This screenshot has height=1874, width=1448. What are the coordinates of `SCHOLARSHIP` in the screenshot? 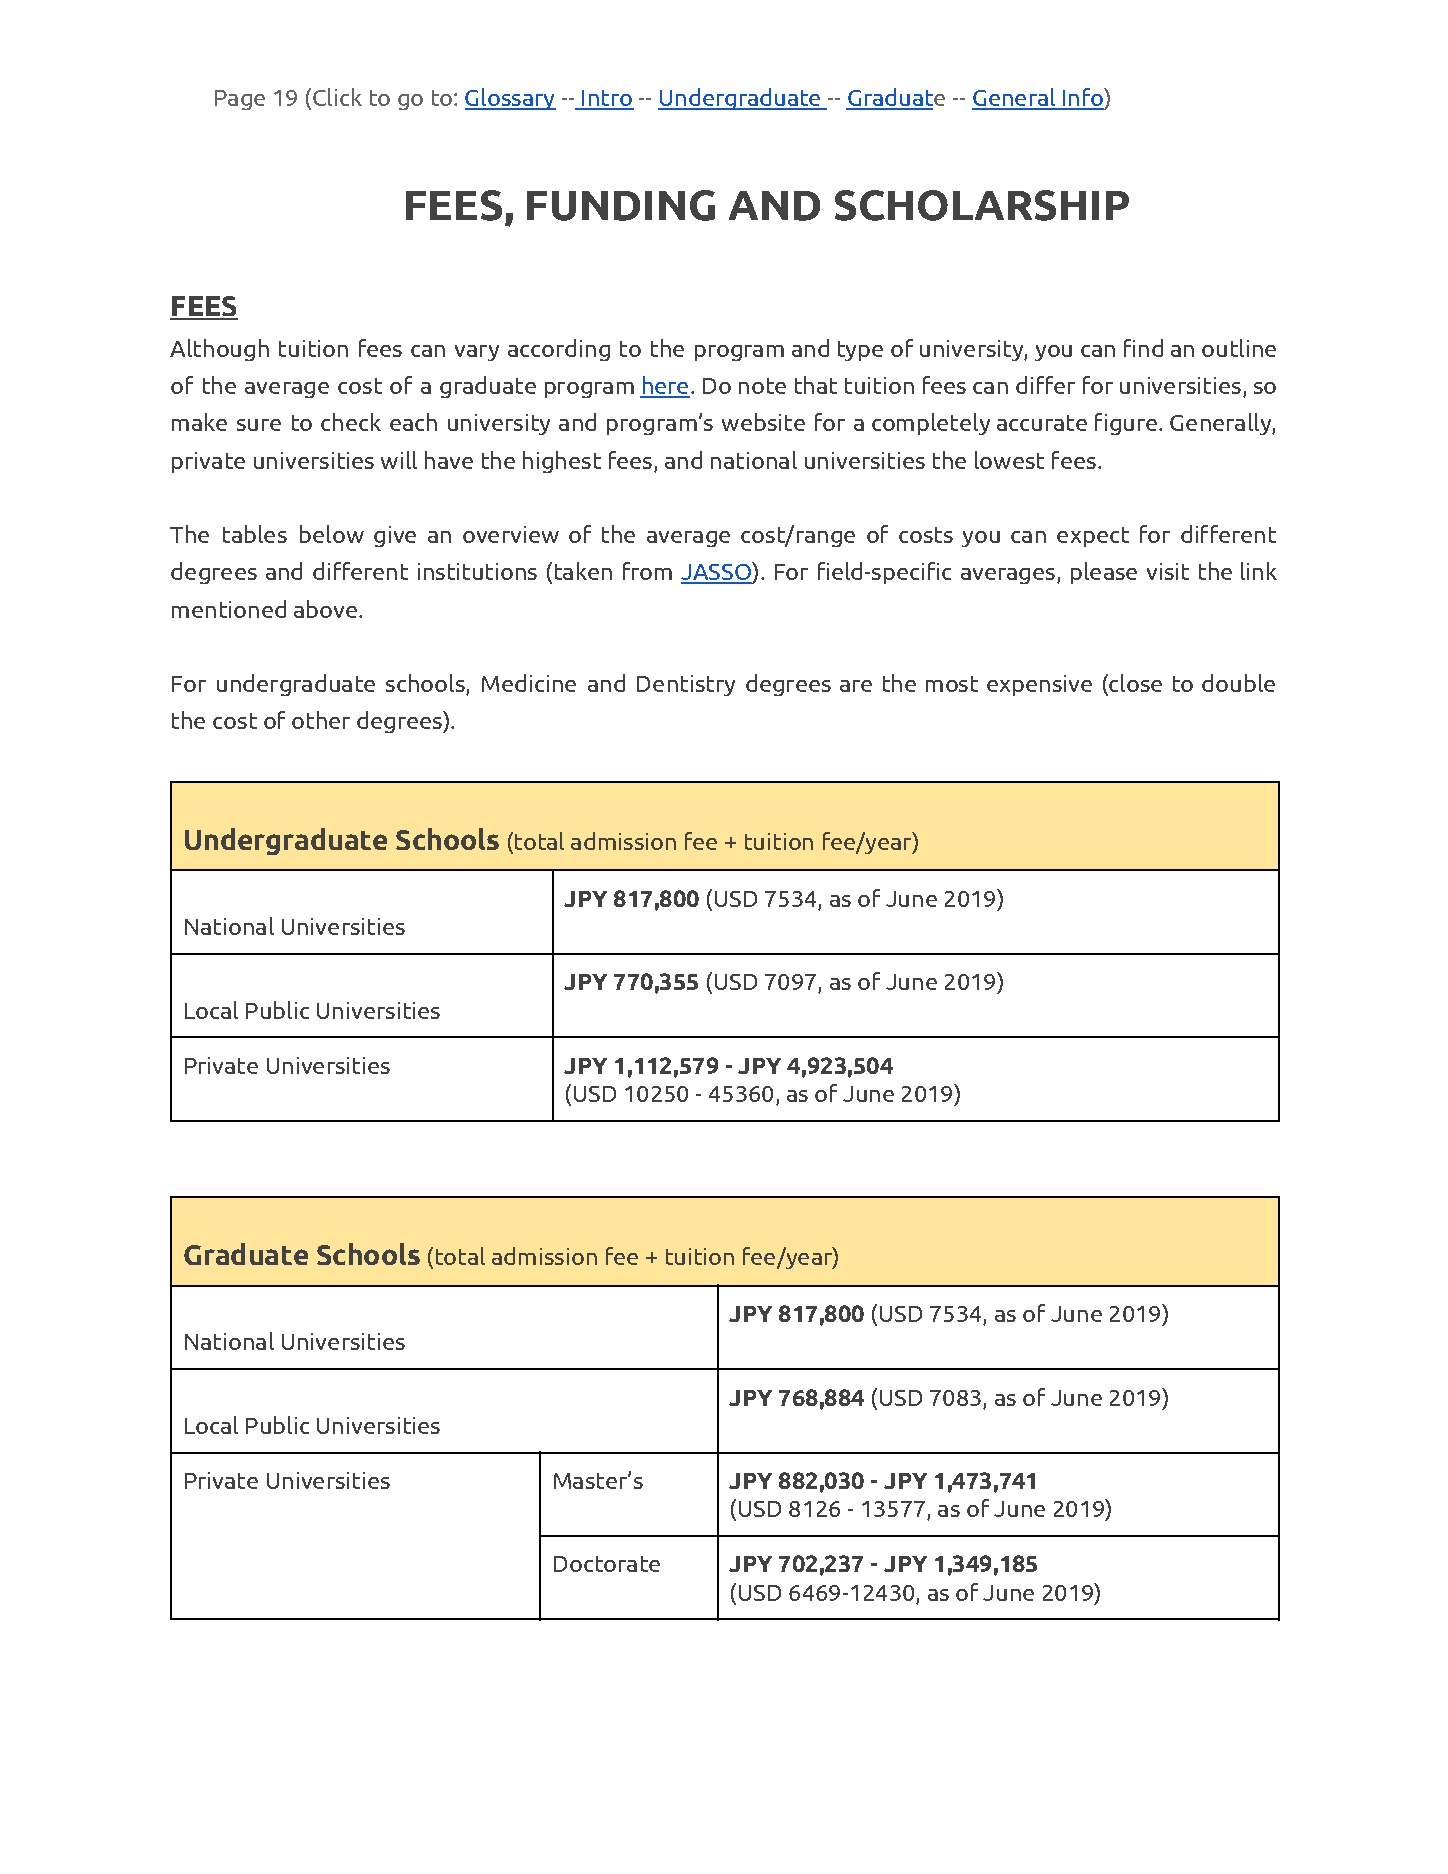 It's located at (982, 205).
